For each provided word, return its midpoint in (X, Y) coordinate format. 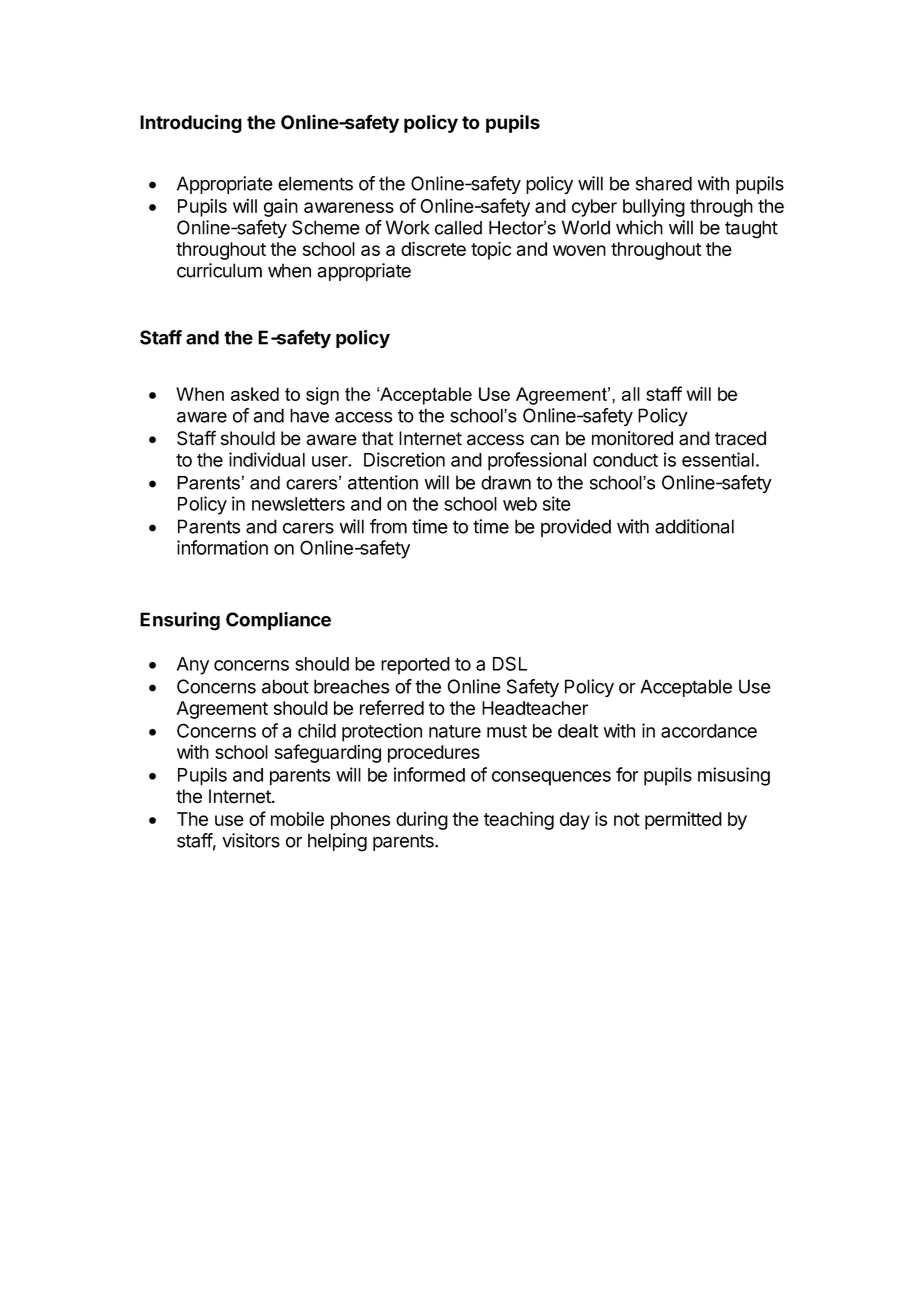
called (458, 228)
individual (267, 459)
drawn (506, 482)
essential (718, 459)
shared (664, 183)
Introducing (191, 123)
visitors (251, 840)
